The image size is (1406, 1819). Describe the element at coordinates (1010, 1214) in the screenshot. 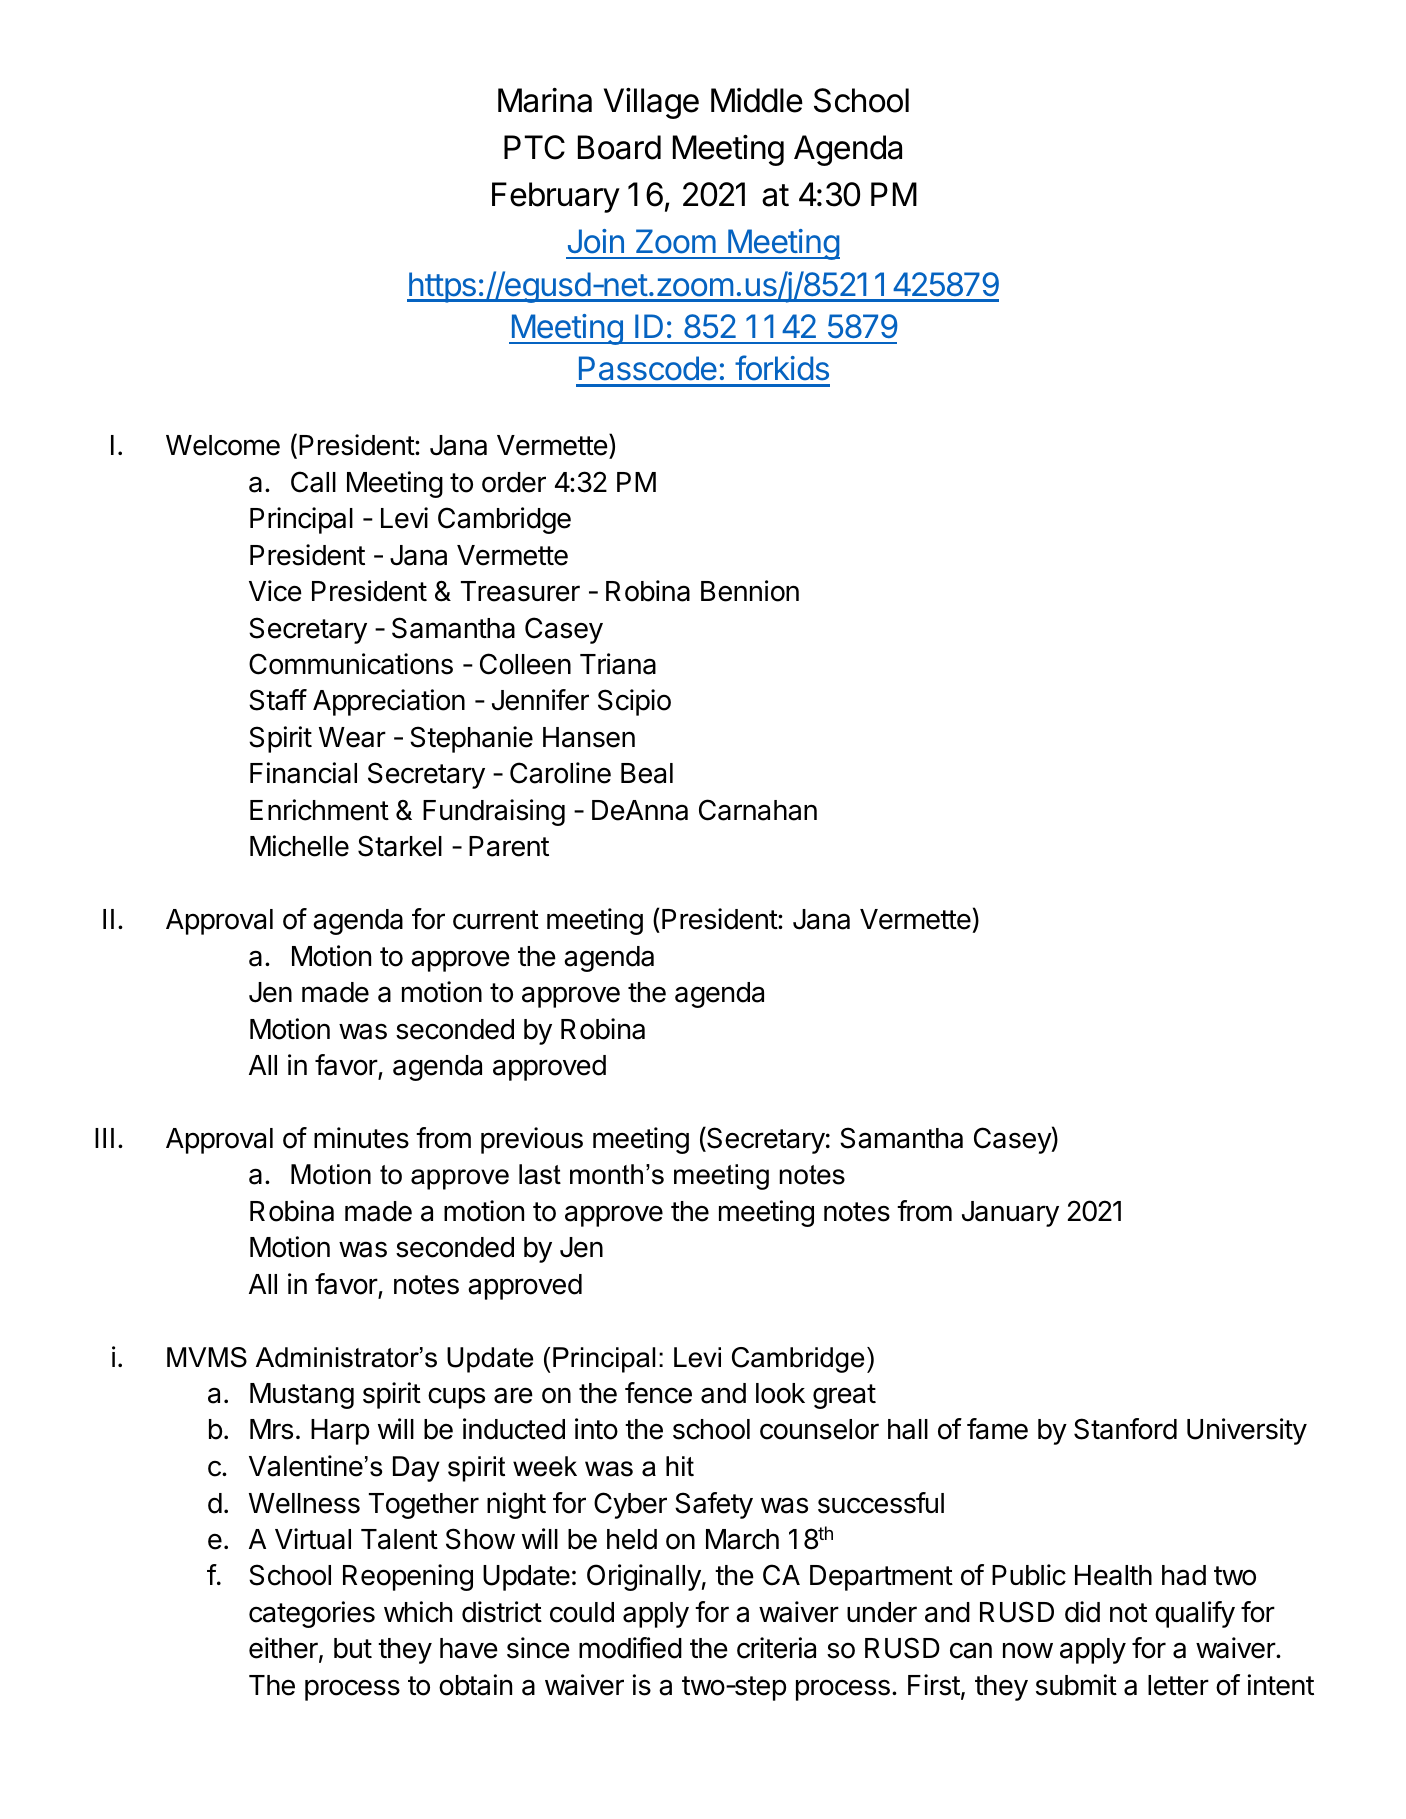

I see `January` at that location.
